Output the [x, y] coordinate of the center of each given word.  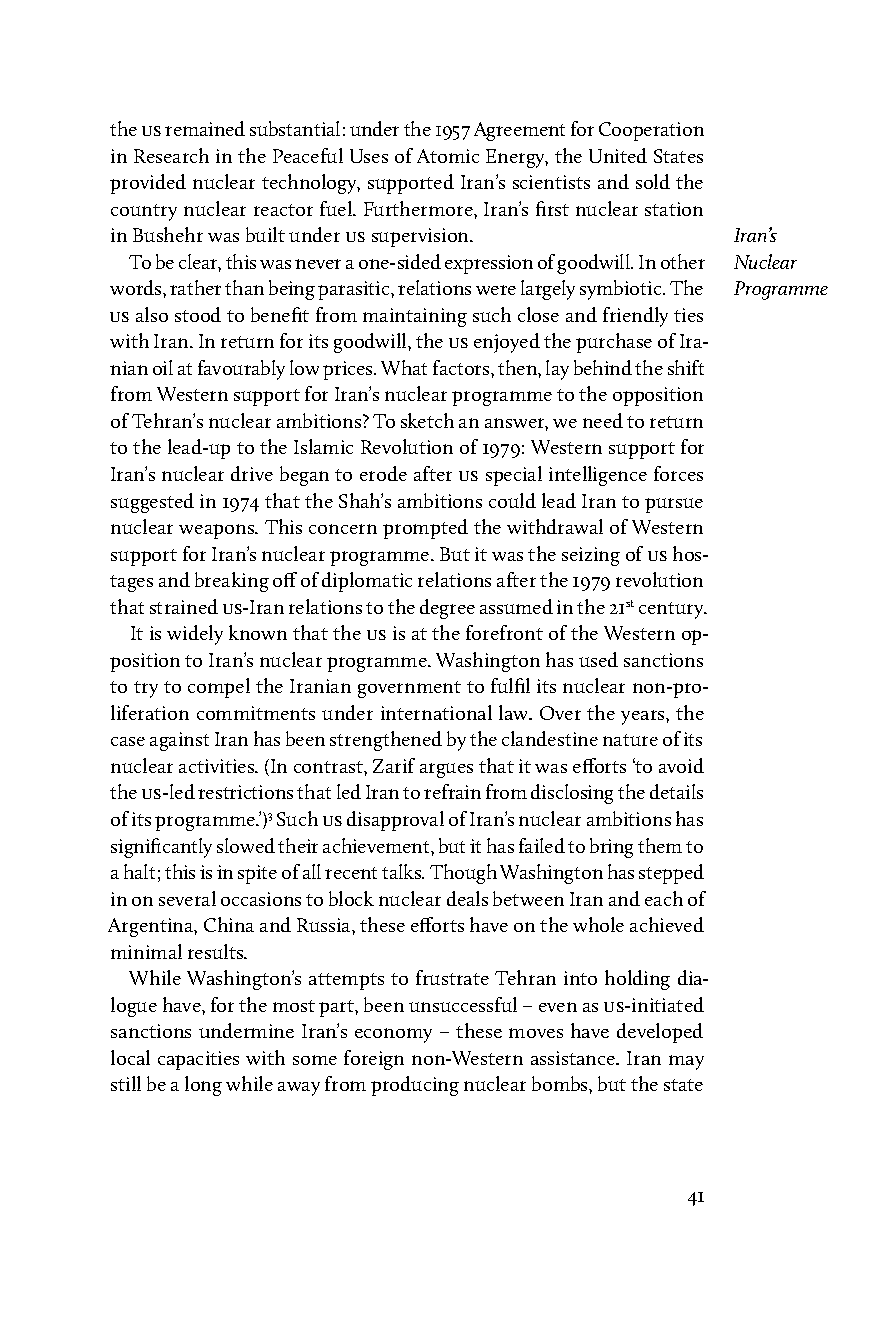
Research [171, 155]
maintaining [415, 317]
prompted [425, 529]
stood [198, 314]
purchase [614, 343]
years [644, 717]
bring [611, 848]
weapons [218, 531]
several [187, 898]
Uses [369, 156]
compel [219, 688]
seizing [591, 556]
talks [403, 871]
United [618, 155]
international [436, 712]
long [203, 1086]
